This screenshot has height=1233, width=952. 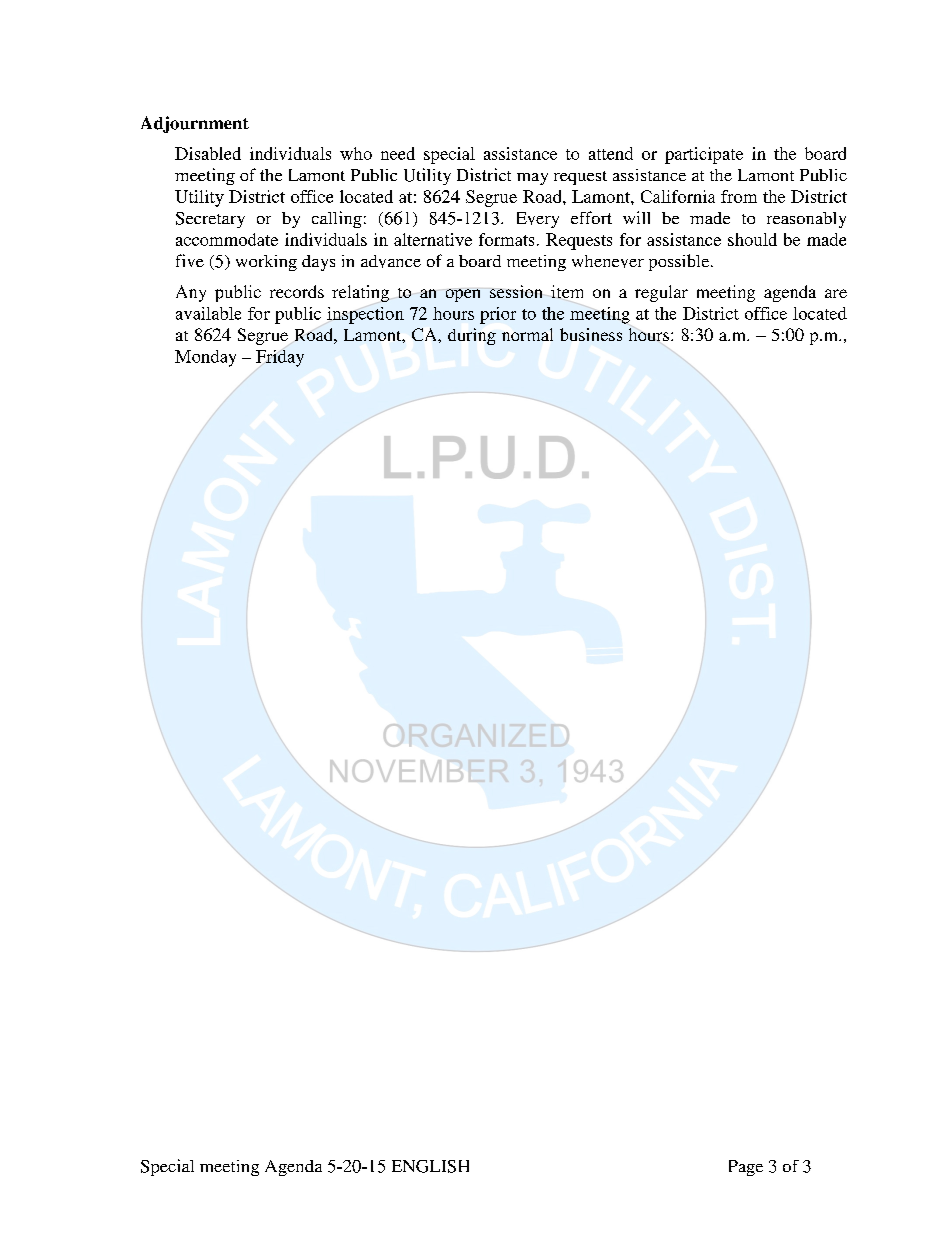 I want to click on during, so click(x=472, y=336).
